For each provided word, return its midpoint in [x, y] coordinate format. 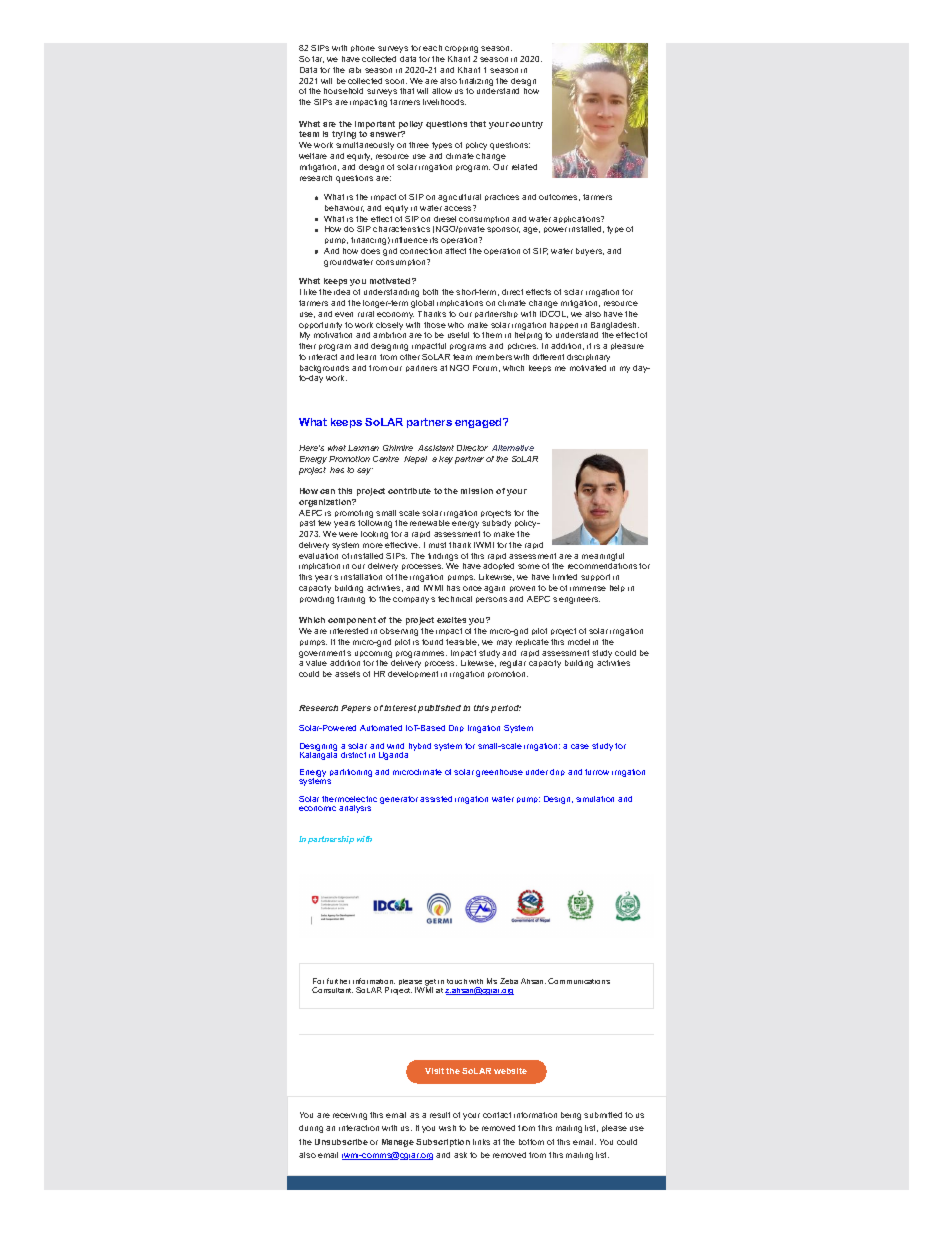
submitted [603, 1115]
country [526, 125]
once [472, 588]
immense [588, 588]
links [481, 1142]
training [351, 600]
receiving [350, 1116]
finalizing [476, 82]
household [343, 91]
